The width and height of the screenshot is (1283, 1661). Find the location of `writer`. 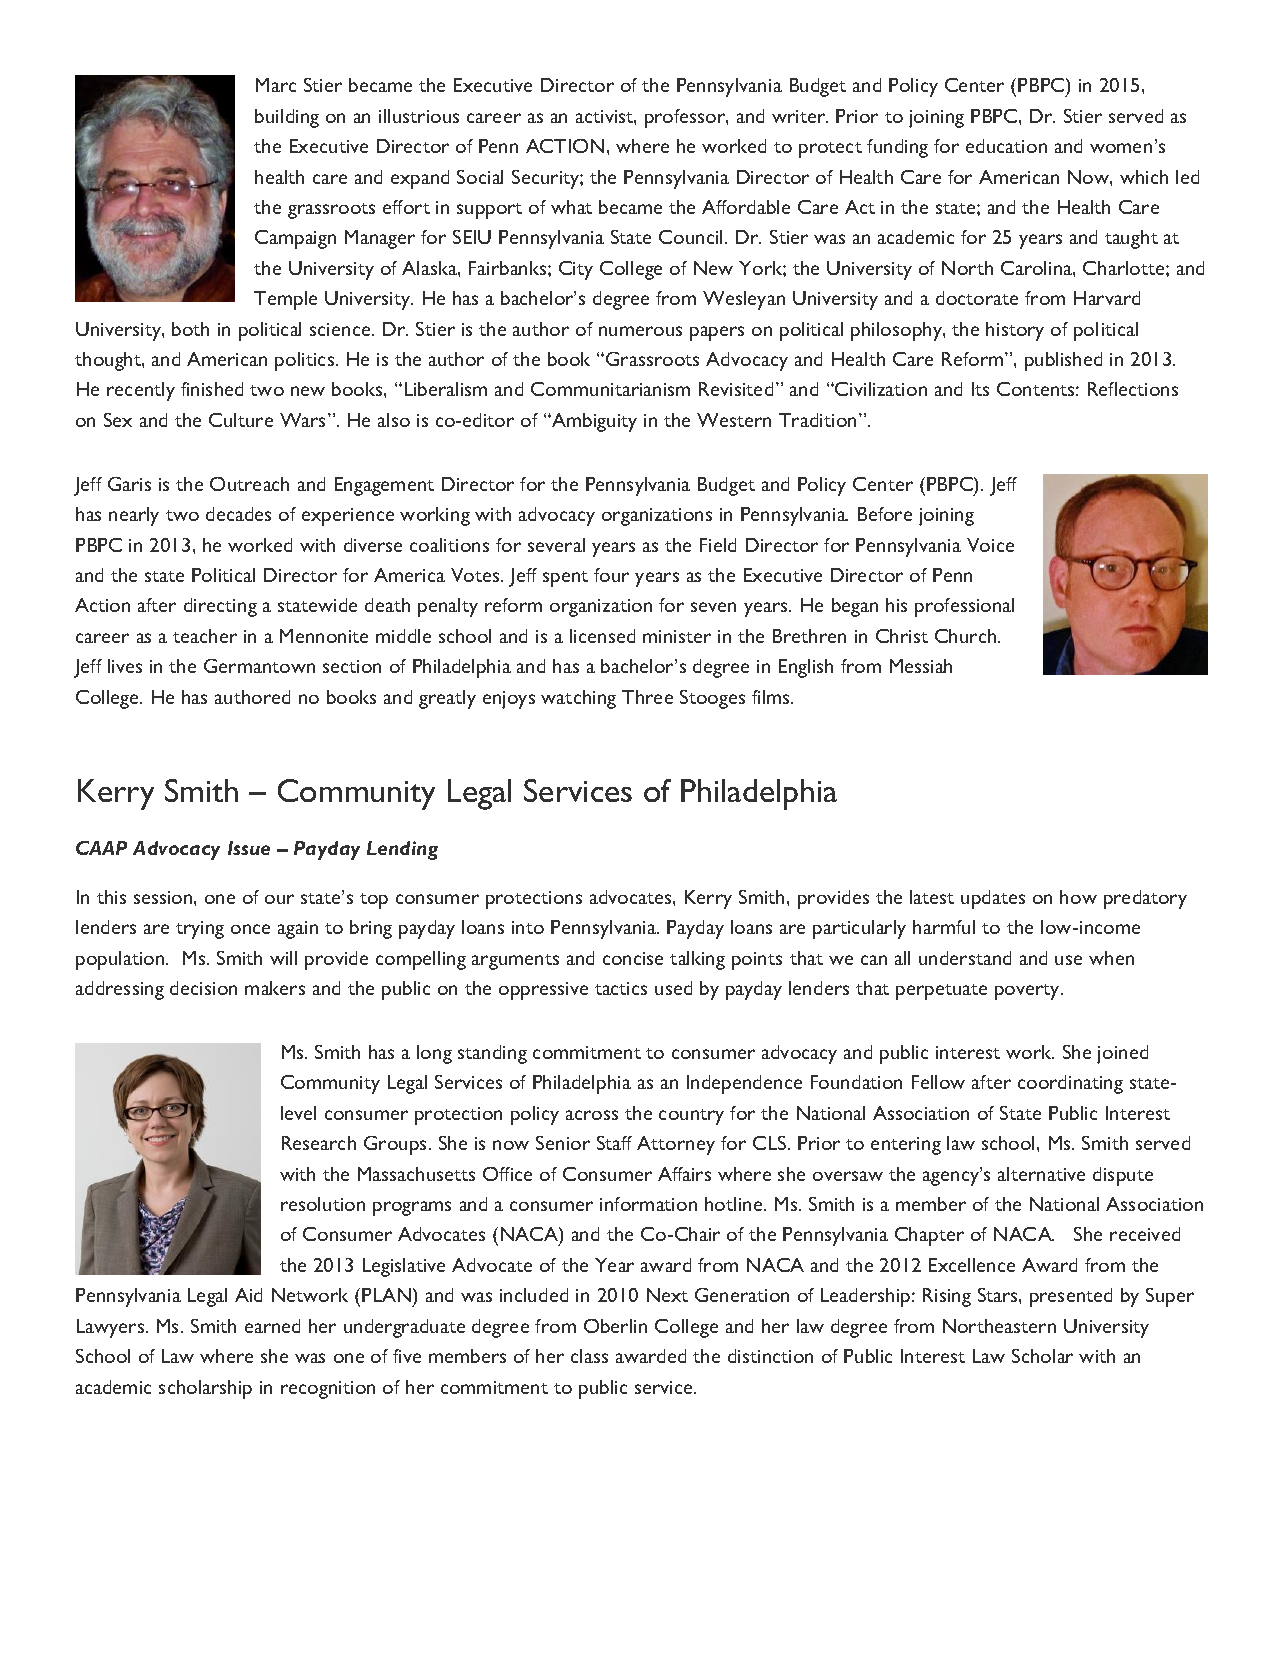

writer is located at coordinates (800, 116).
